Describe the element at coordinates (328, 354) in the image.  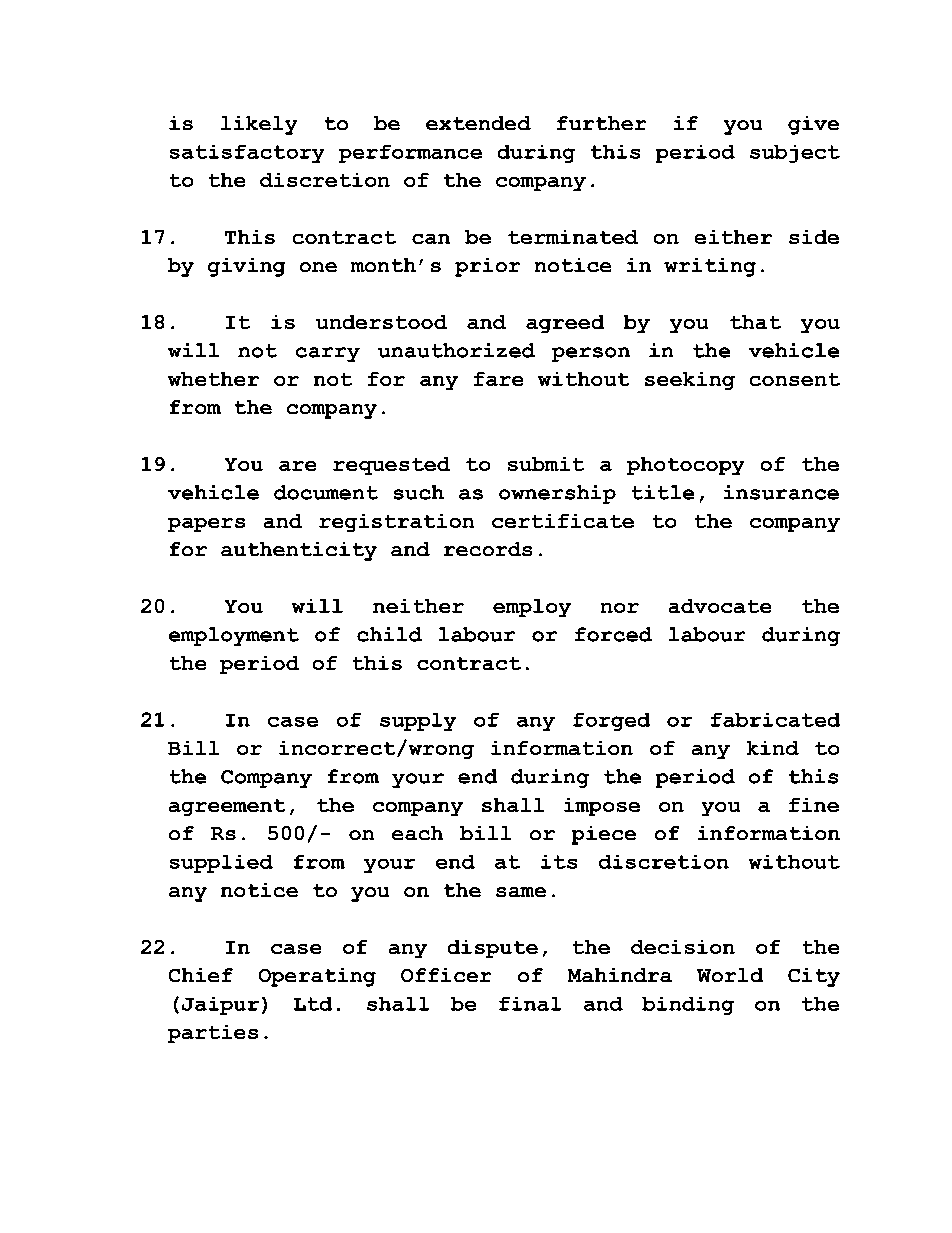
I see `carry` at that location.
